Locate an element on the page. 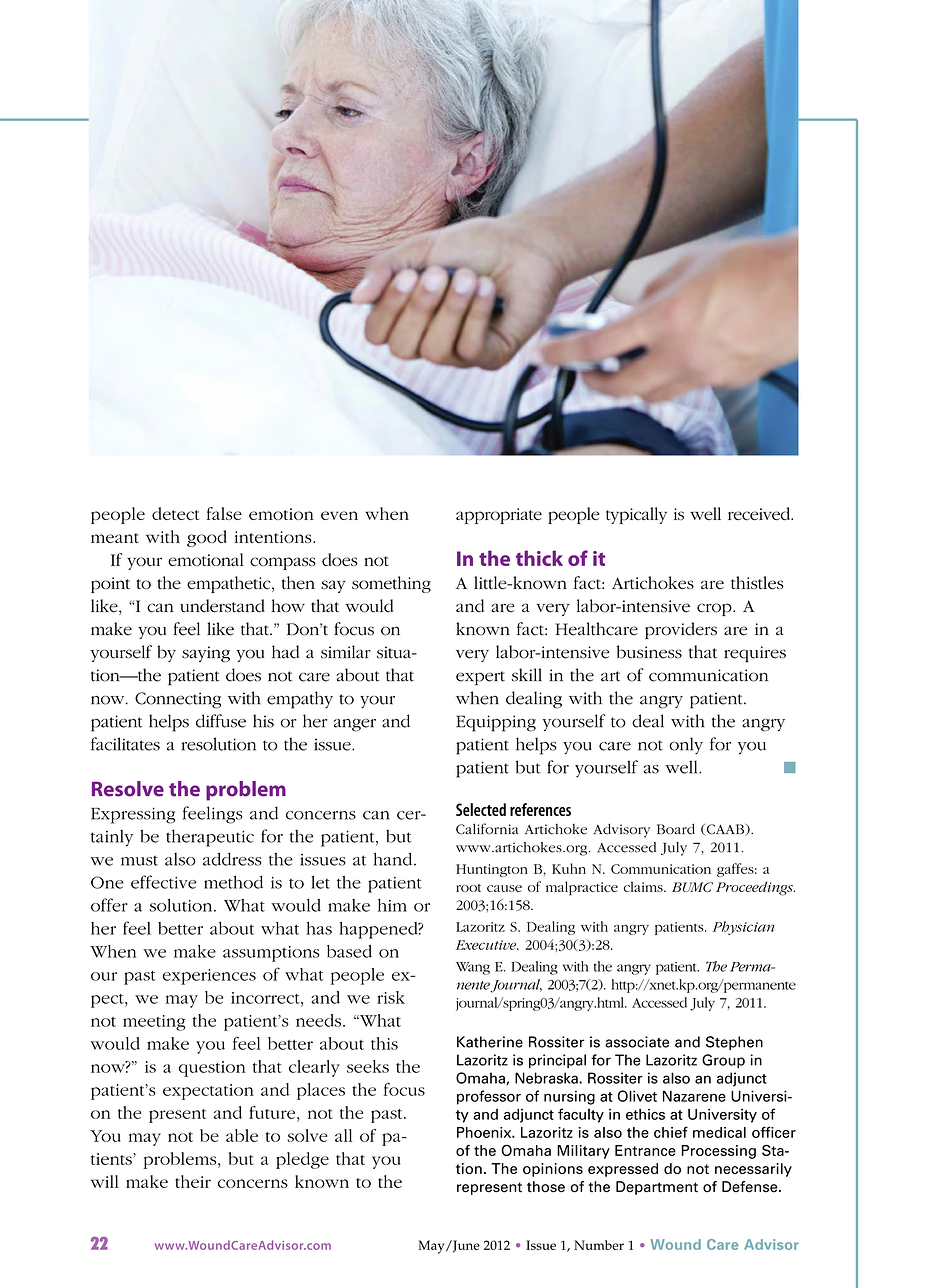  only is located at coordinates (686, 746).
